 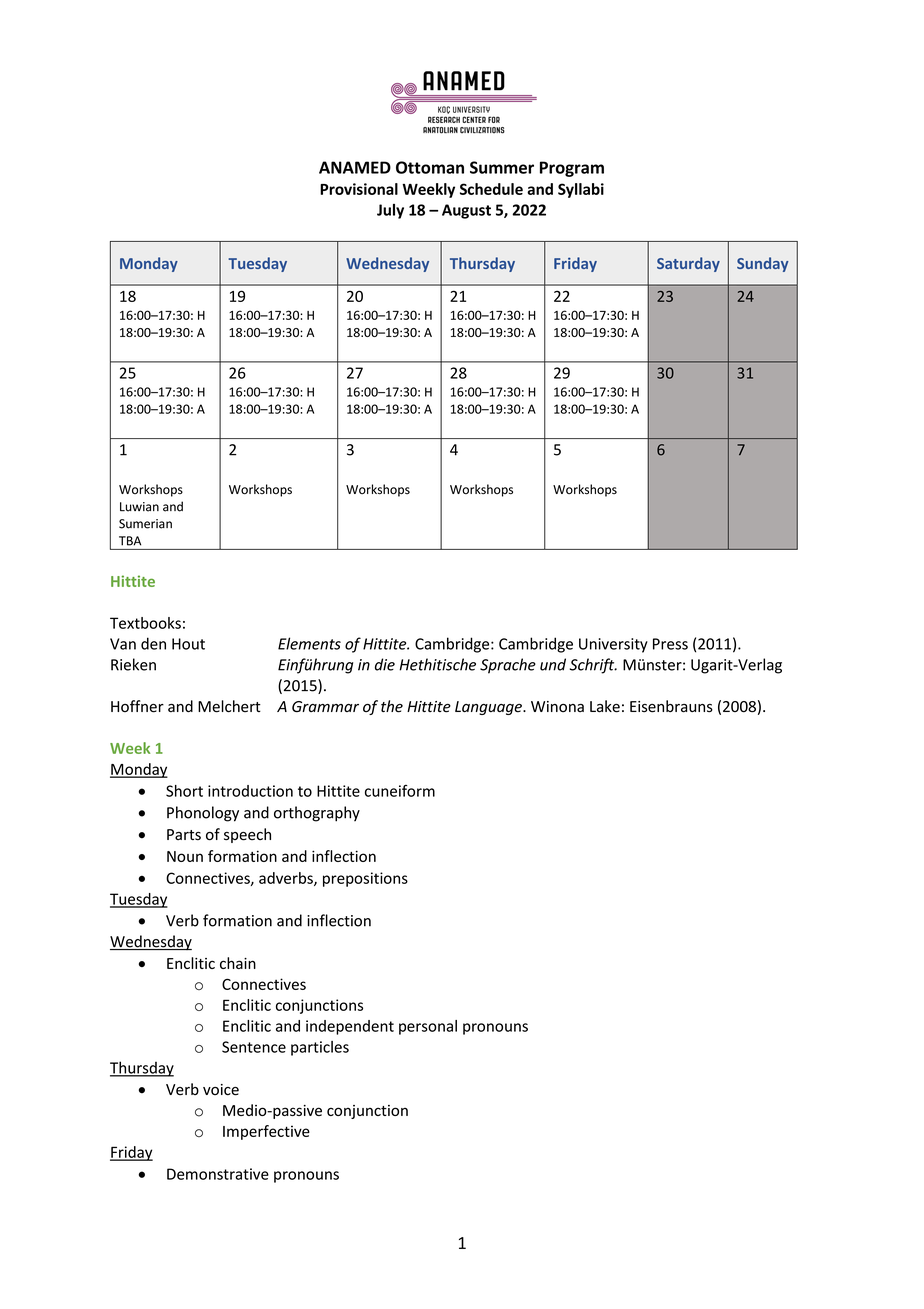 What do you see at coordinates (428, 1027) in the screenshot?
I see `personal` at bounding box center [428, 1027].
